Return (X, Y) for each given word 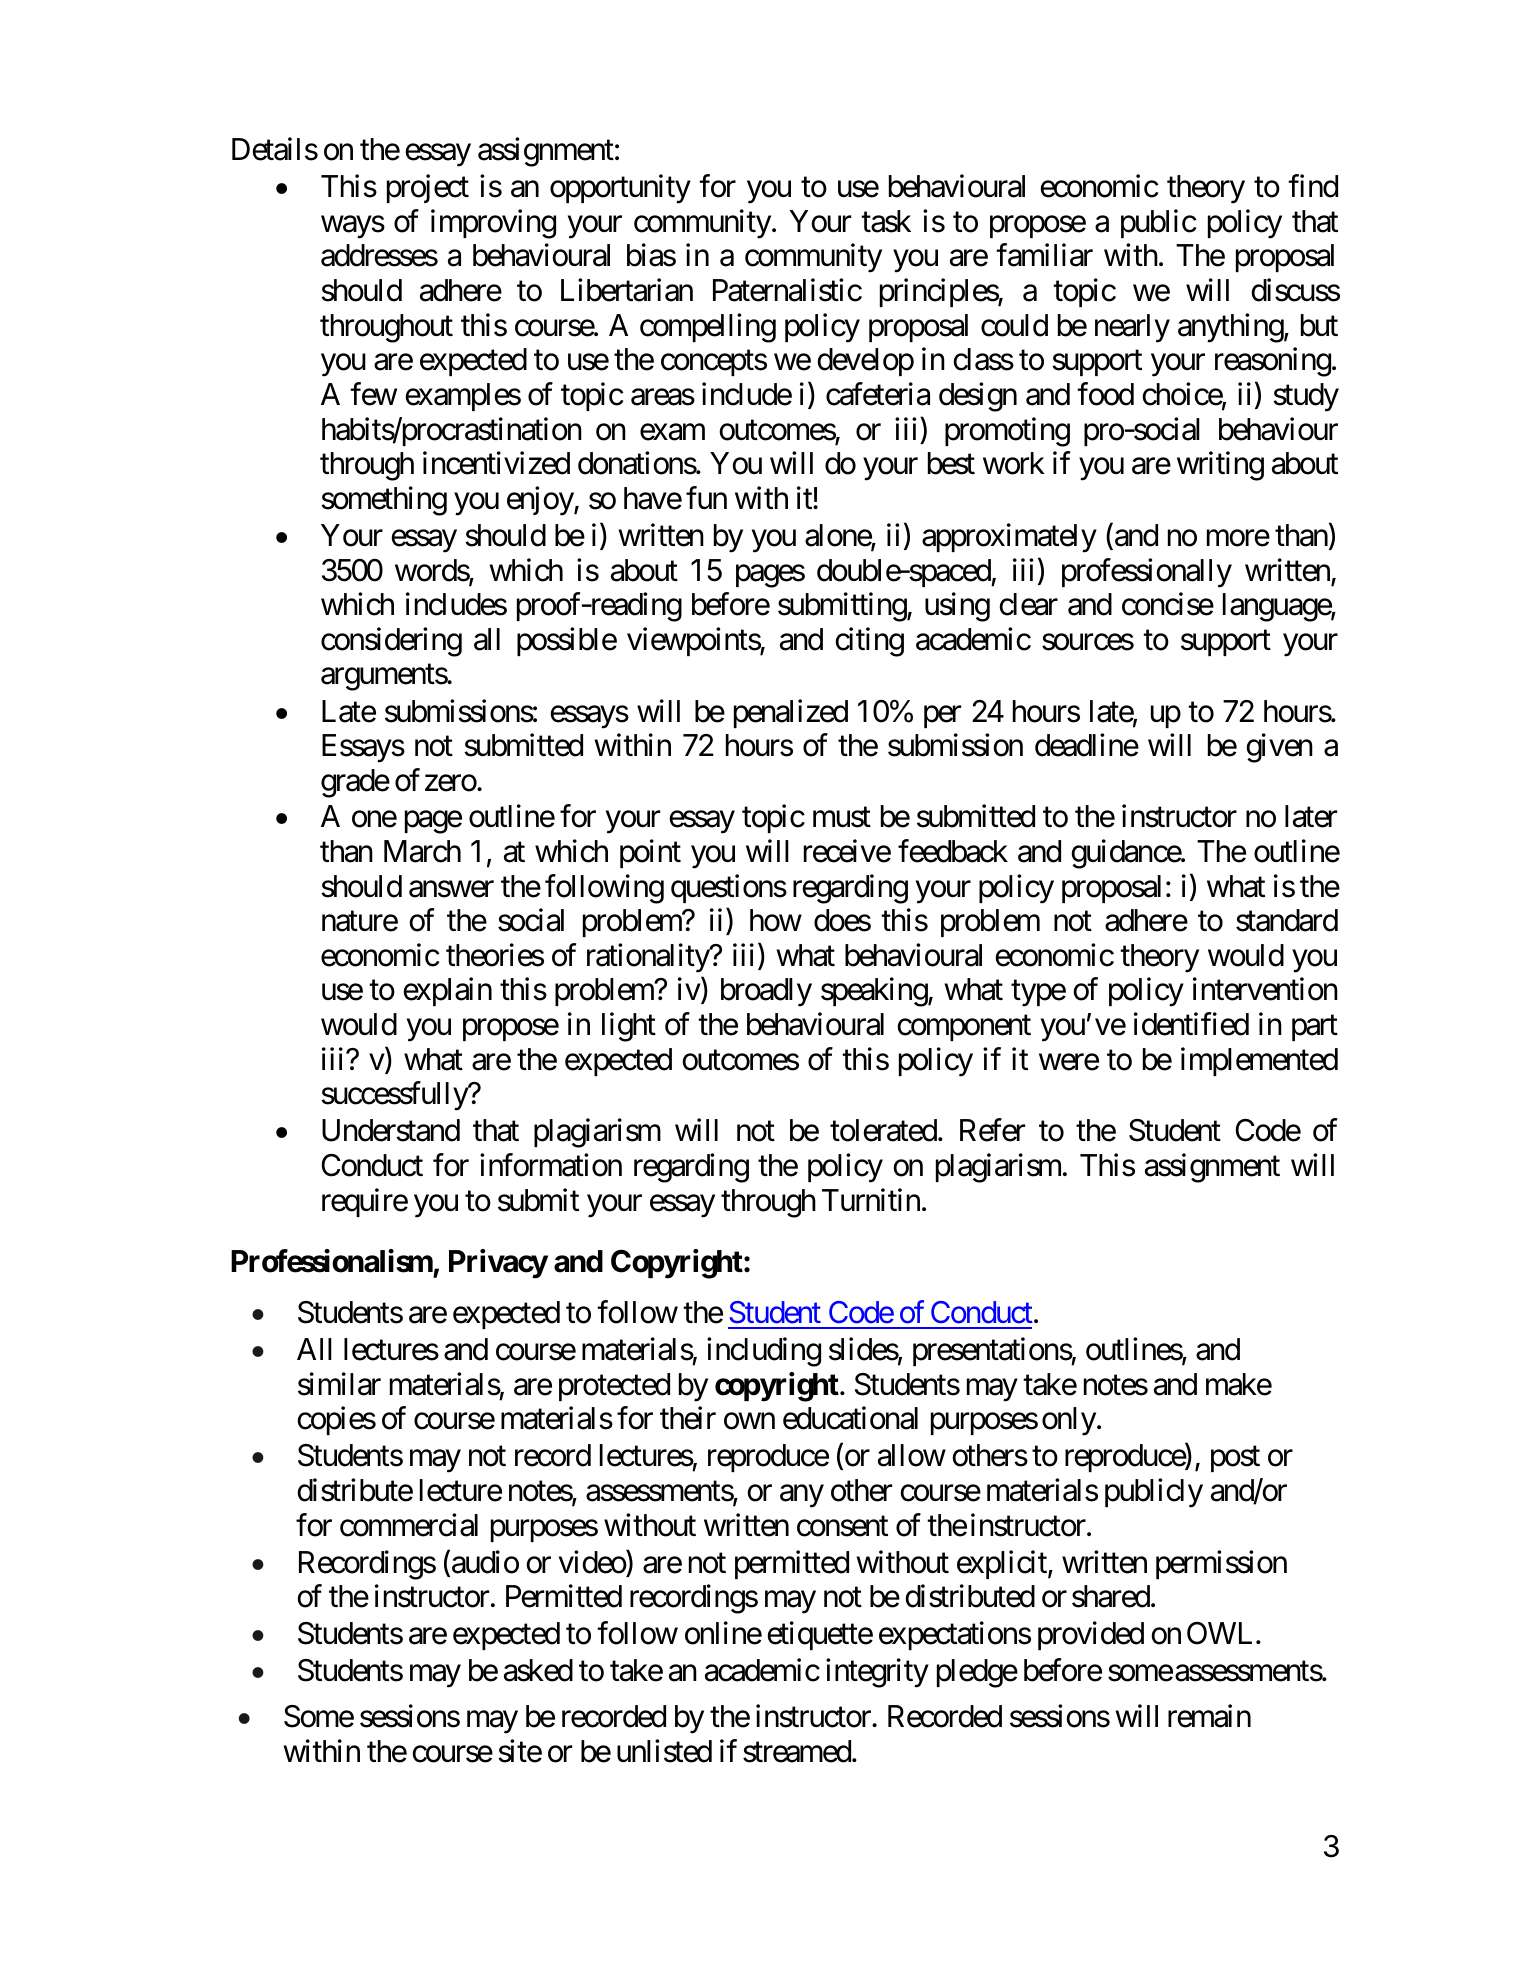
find (1313, 186)
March (422, 851)
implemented (1259, 1061)
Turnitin (871, 1199)
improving (493, 224)
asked (538, 1670)
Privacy (498, 1264)
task (886, 221)
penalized (791, 713)
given (1279, 748)
